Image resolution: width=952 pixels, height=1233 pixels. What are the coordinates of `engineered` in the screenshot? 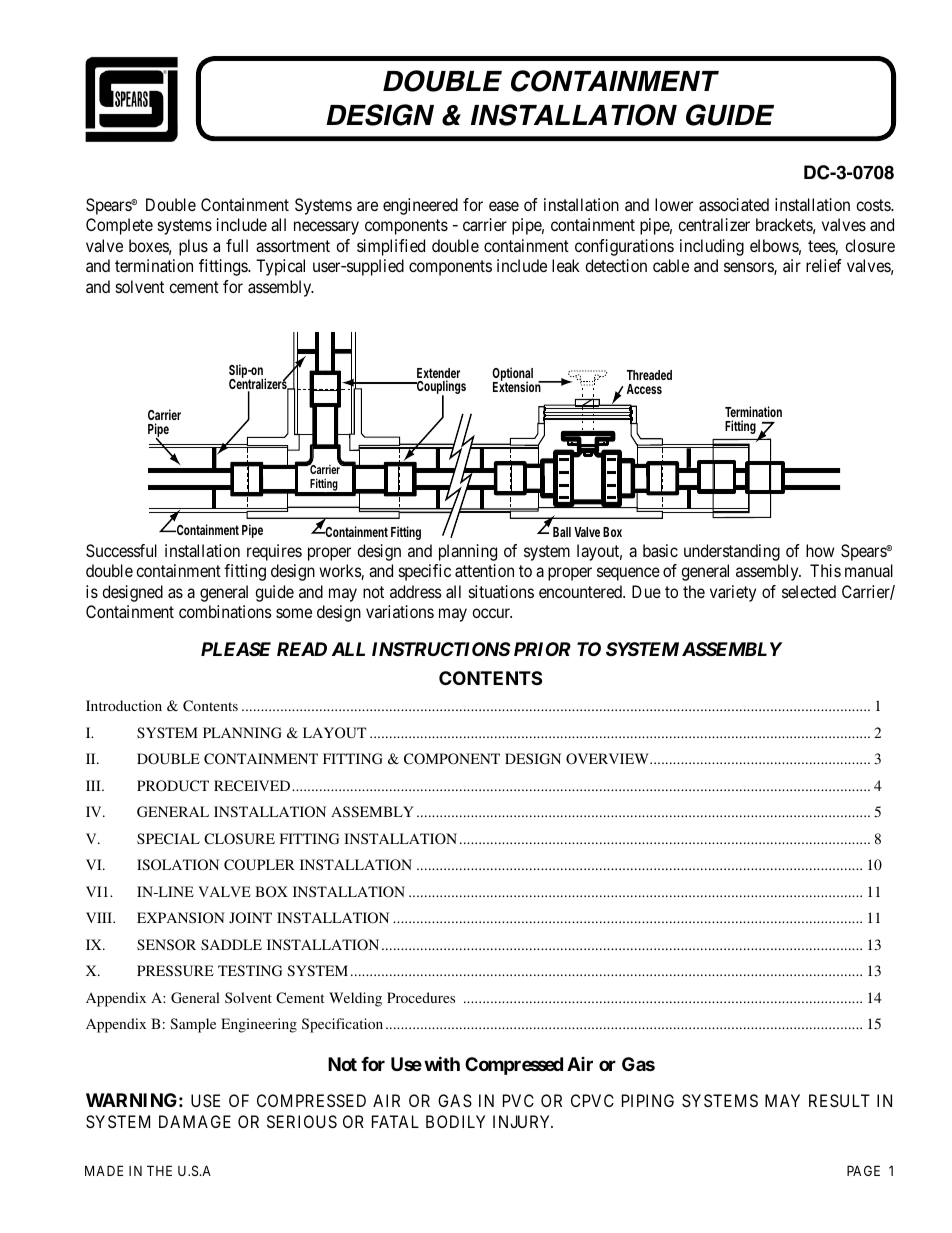 It's located at (420, 206).
